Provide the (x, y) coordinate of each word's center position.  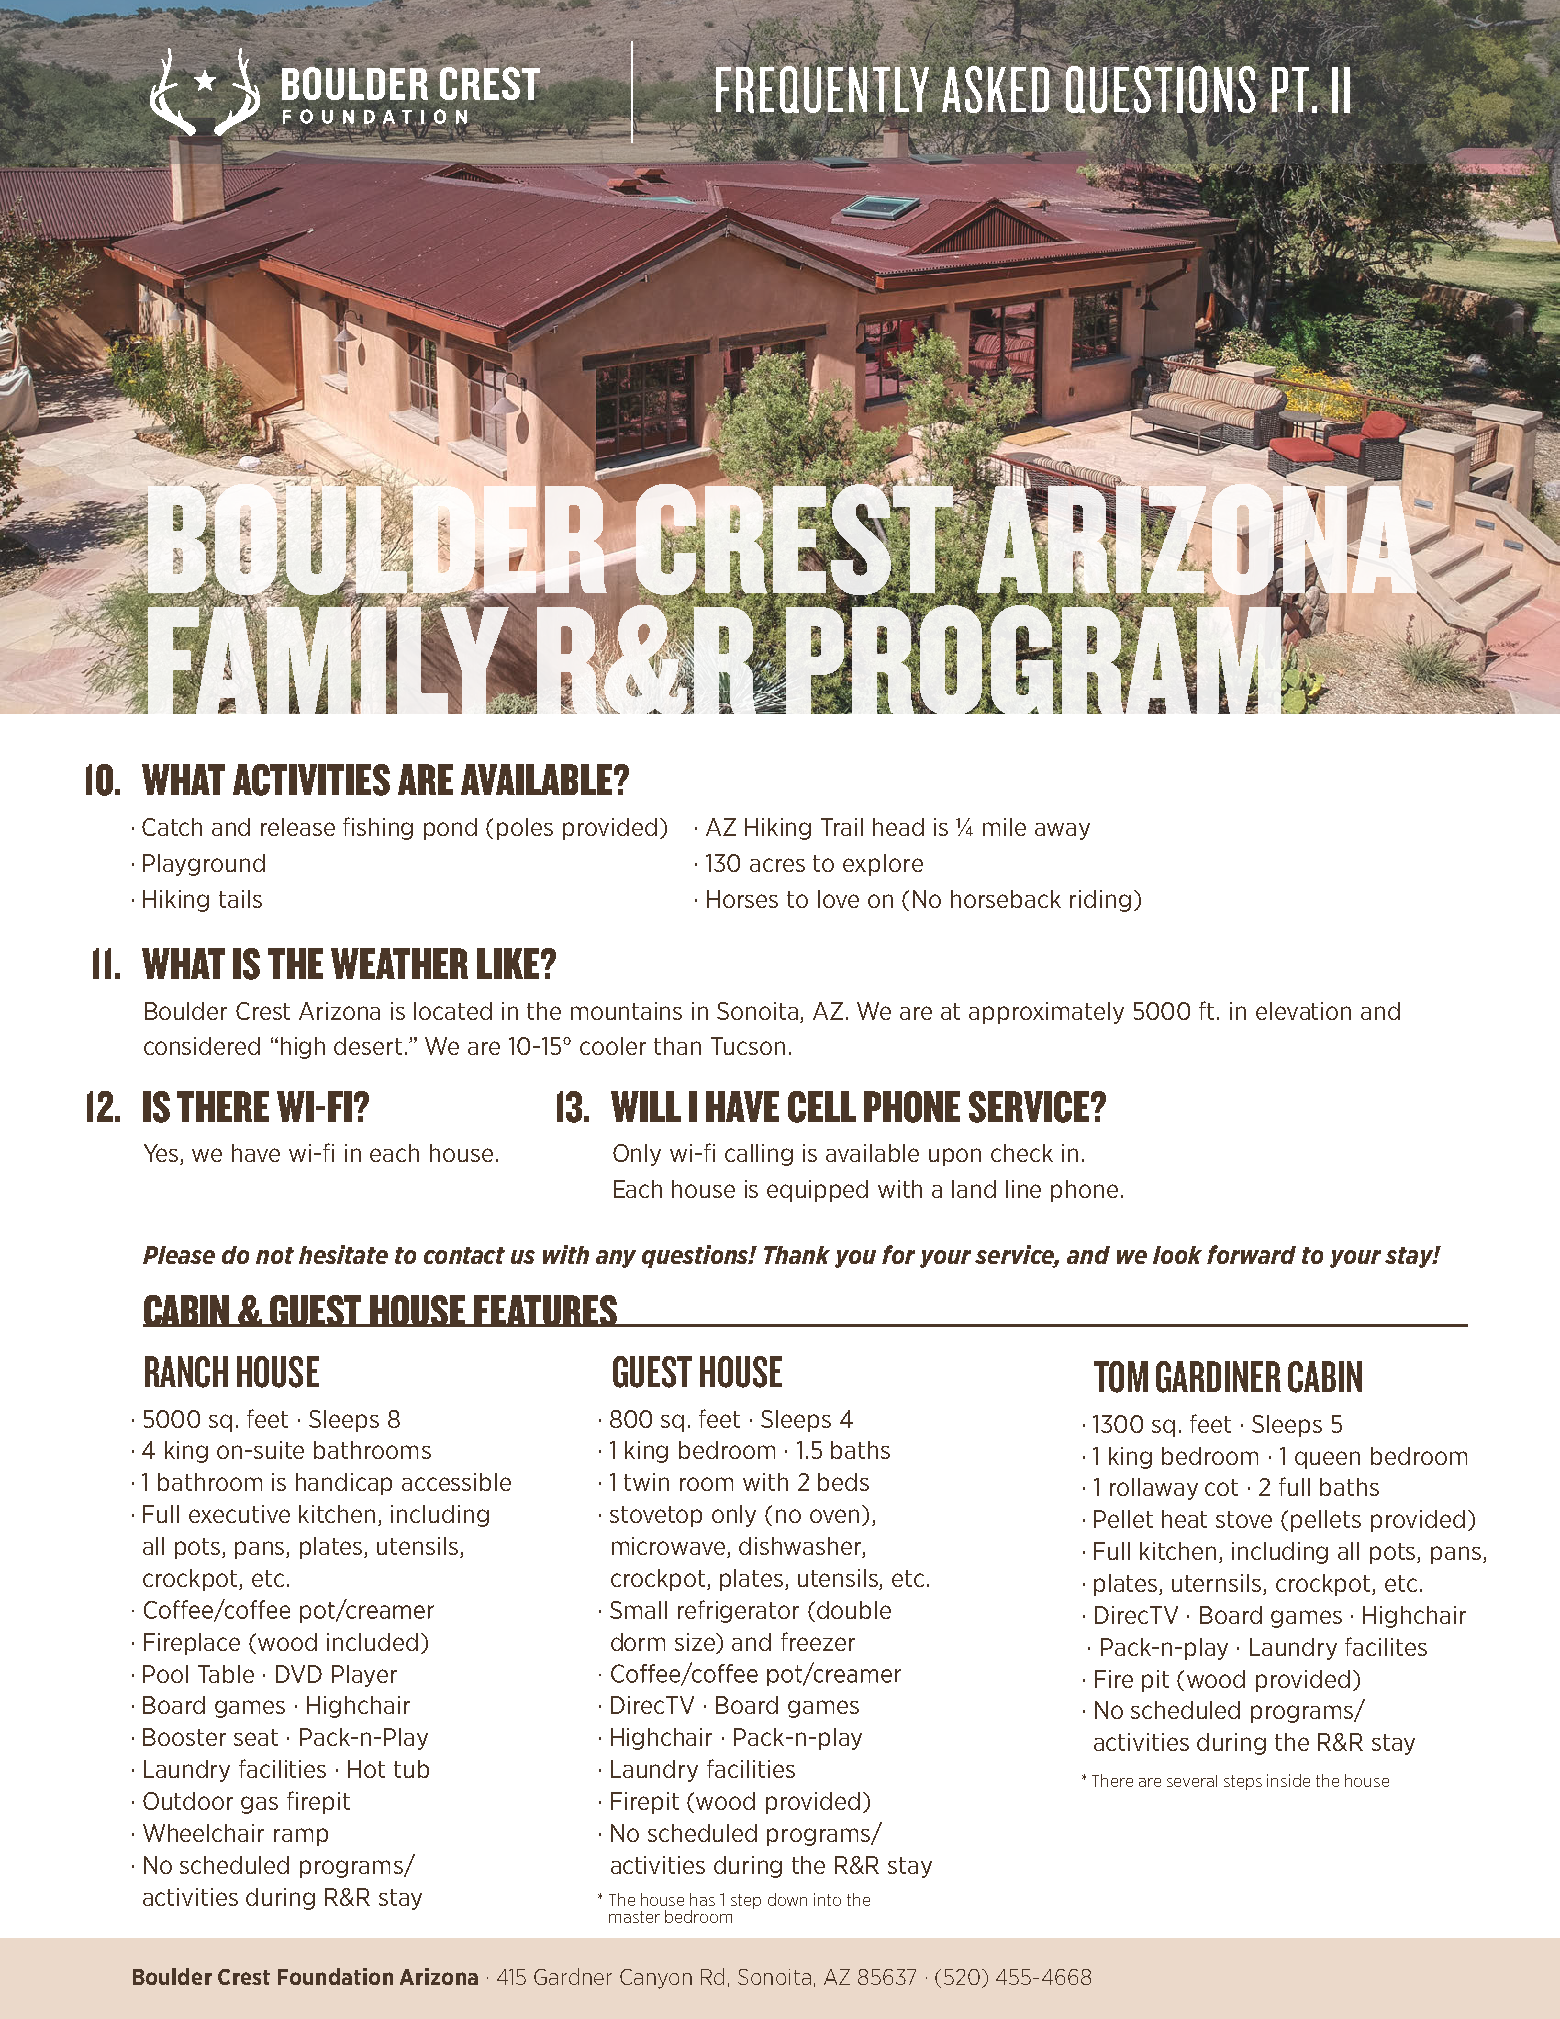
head (898, 827)
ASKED (997, 90)
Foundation (335, 1976)
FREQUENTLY (821, 89)
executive (239, 1514)
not (275, 1255)
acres (777, 865)
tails (240, 899)
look (1177, 1255)
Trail (842, 827)
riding (1100, 901)
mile (1004, 827)
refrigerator (738, 1611)
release (298, 827)
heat (1184, 1519)
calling (759, 1155)
